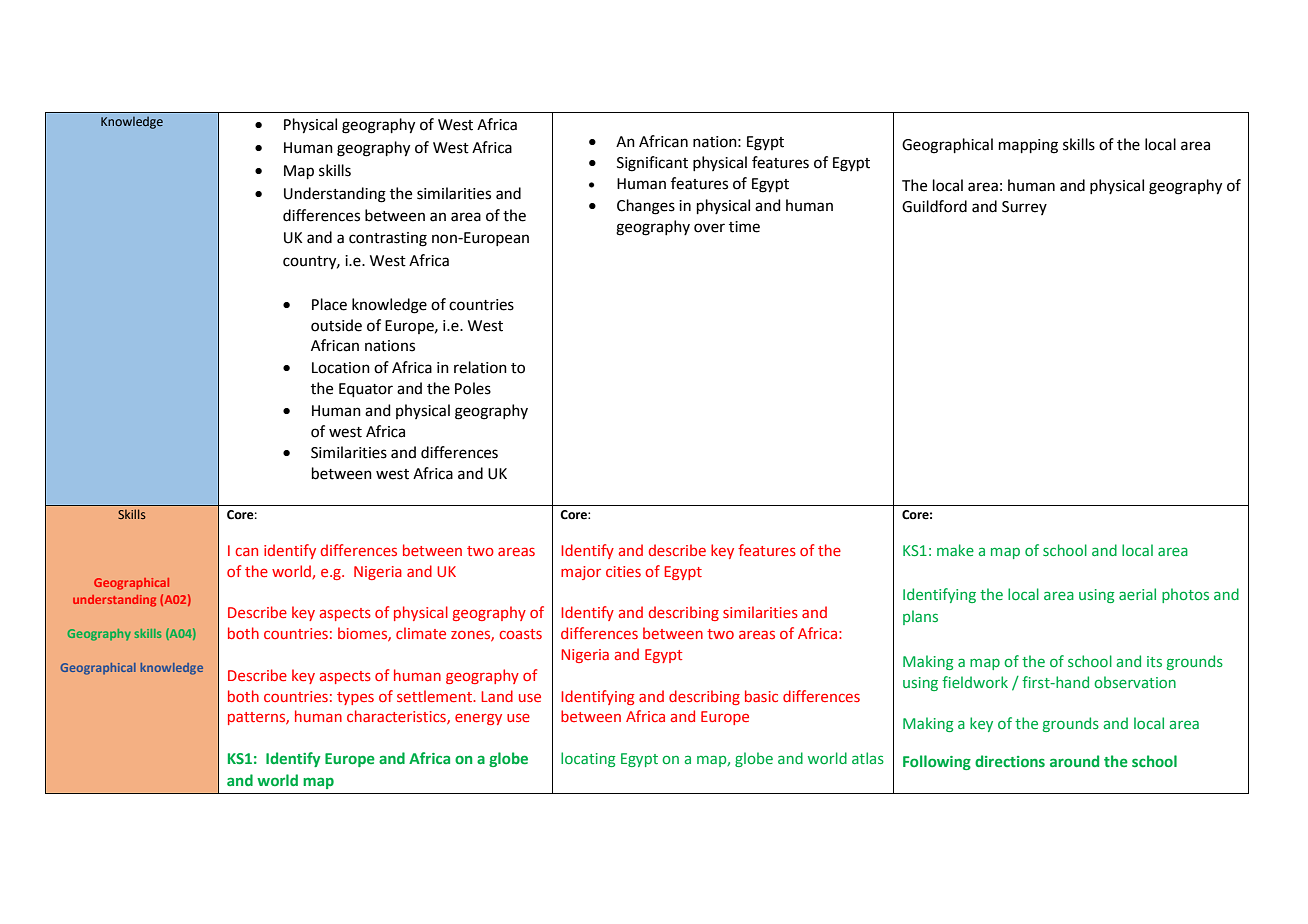 The height and width of the image is (924, 1308). What do you see at coordinates (1028, 146) in the image?
I see `mapping` at bounding box center [1028, 146].
